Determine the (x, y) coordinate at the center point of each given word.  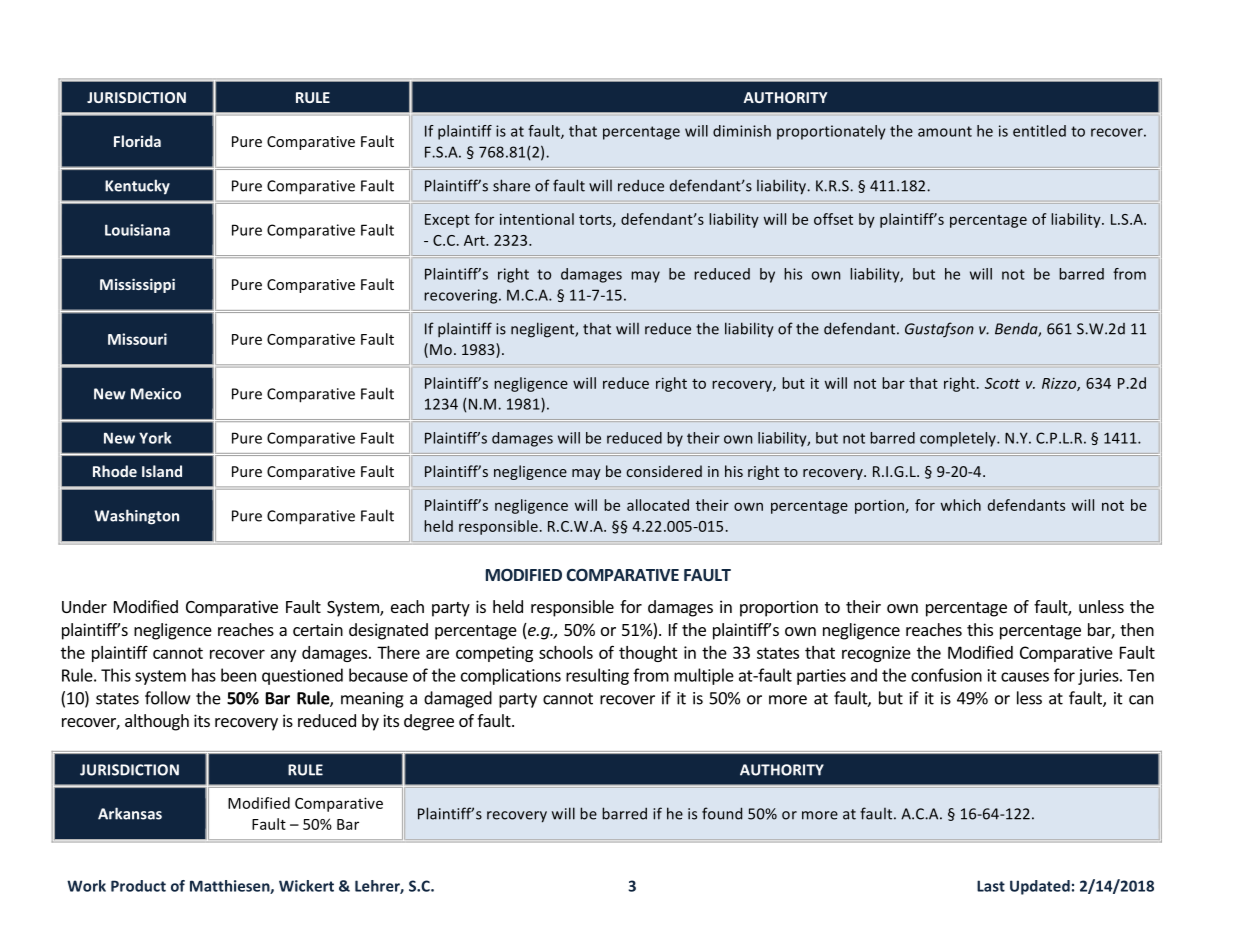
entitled (1039, 131)
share (511, 185)
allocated (658, 505)
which (961, 505)
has (204, 675)
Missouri (137, 339)
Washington (136, 517)
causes (1025, 677)
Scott (1002, 383)
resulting (597, 676)
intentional (537, 219)
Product (138, 886)
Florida (137, 141)
